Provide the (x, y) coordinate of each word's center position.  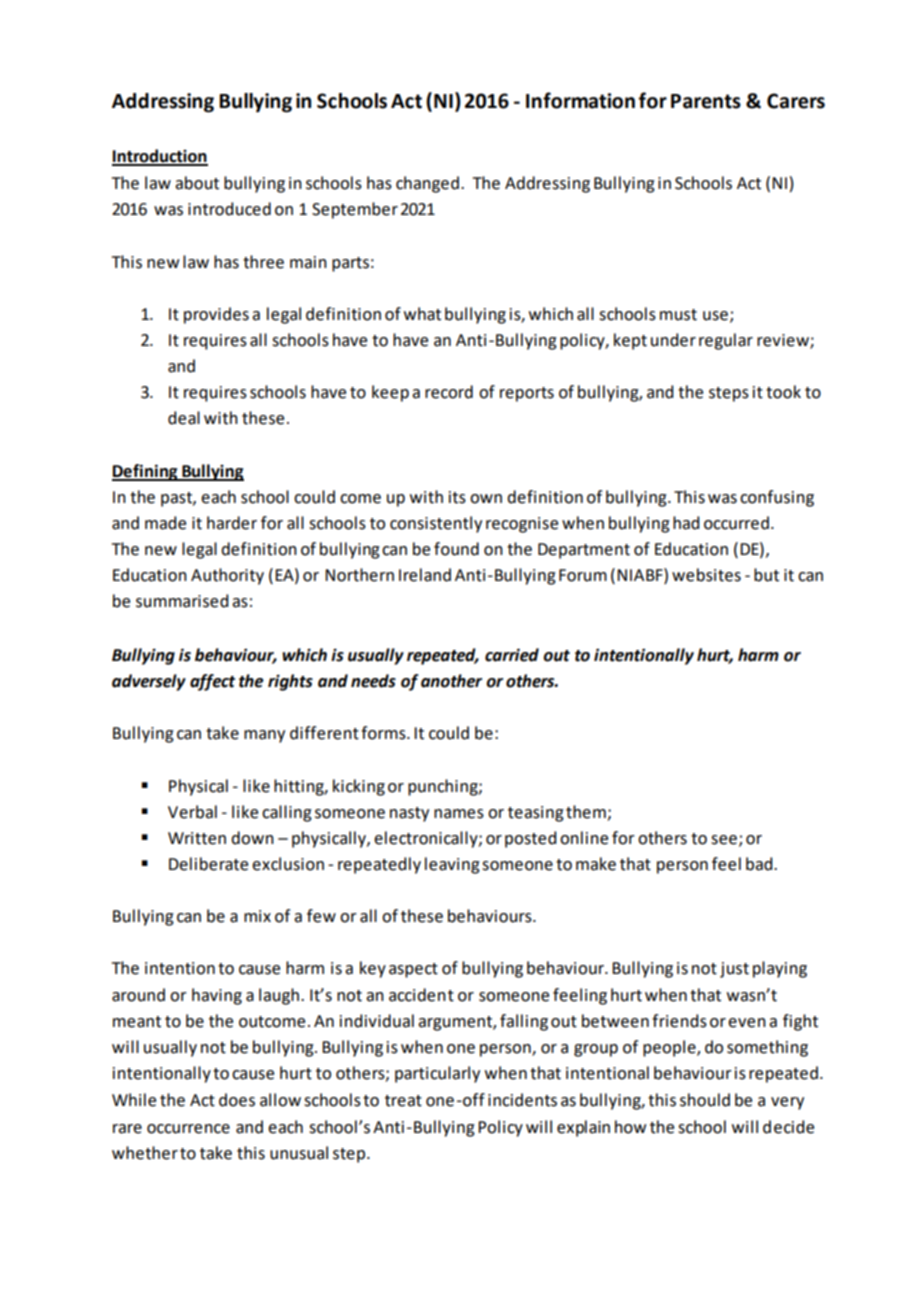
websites (706, 575)
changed (427, 184)
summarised (182, 601)
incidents (522, 1100)
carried (512, 655)
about (197, 183)
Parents (706, 101)
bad (760, 864)
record (449, 392)
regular (726, 341)
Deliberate (208, 864)
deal (184, 418)
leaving (452, 865)
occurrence (188, 1129)
